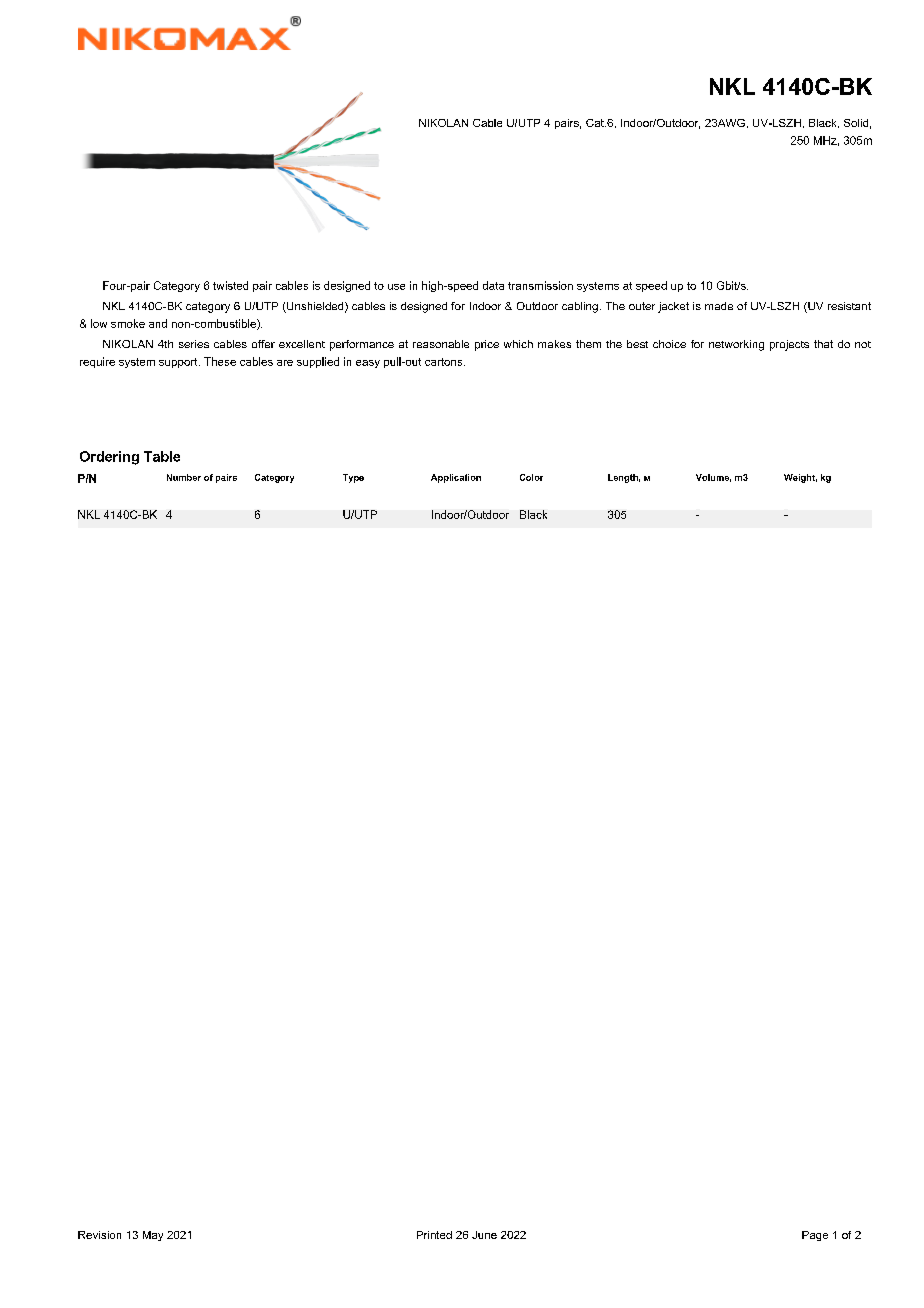  I want to click on May, so click(153, 1236).
